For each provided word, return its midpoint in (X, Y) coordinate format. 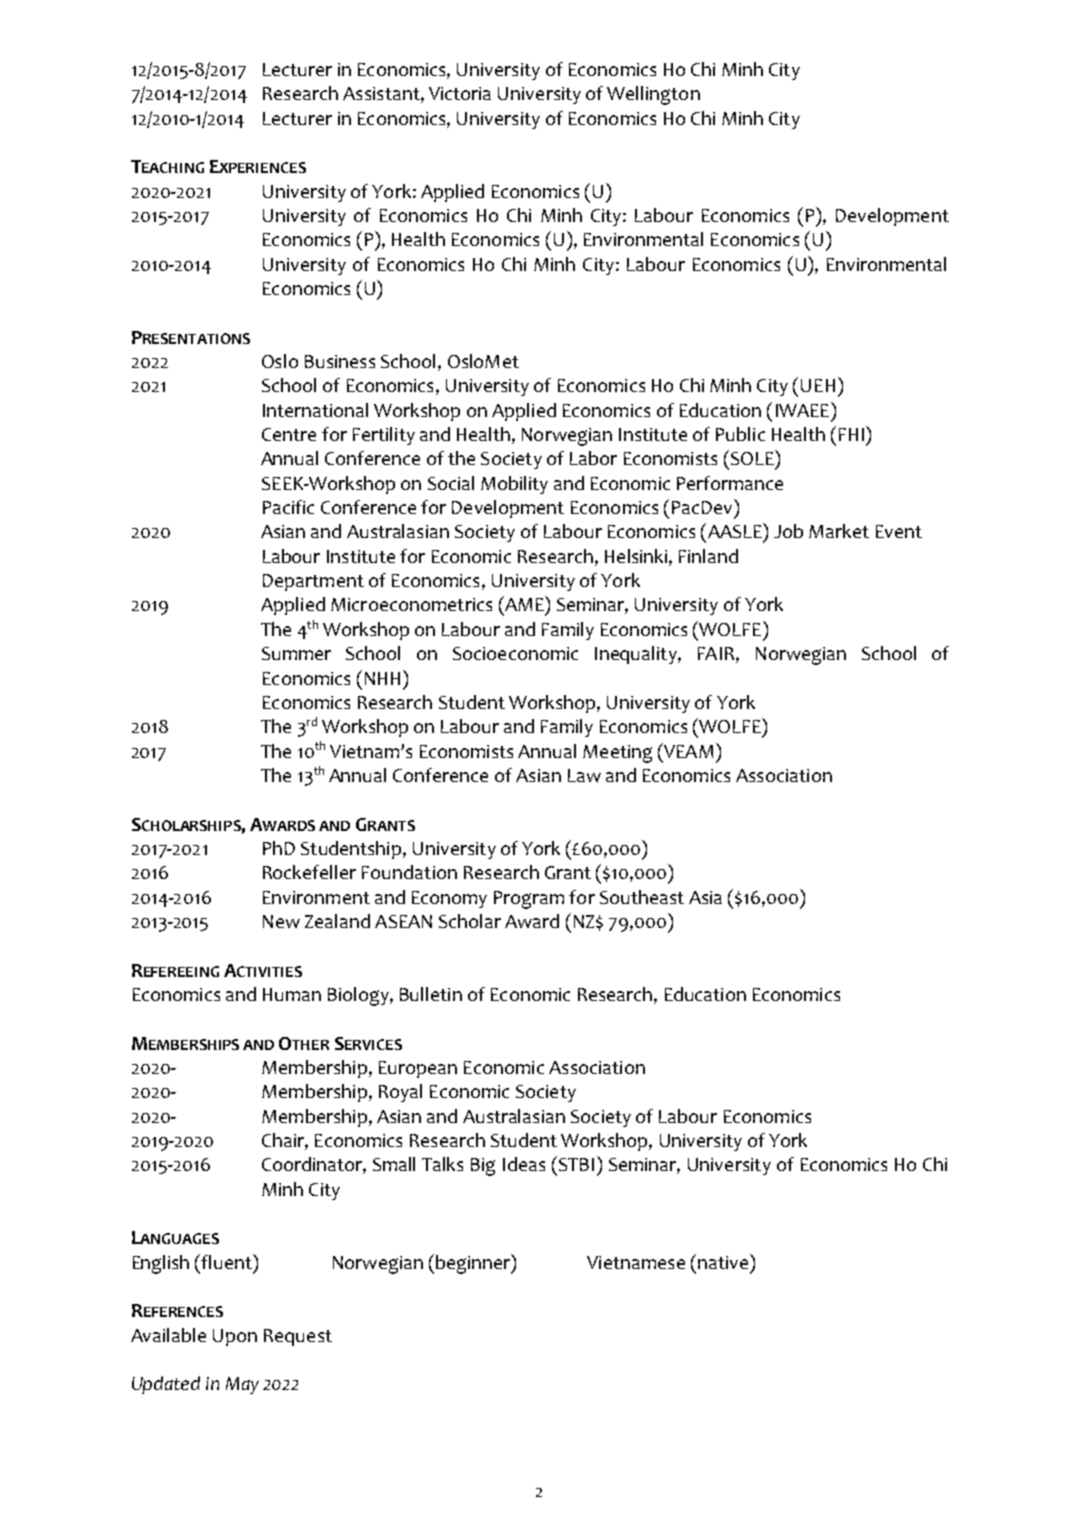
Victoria (460, 93)
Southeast (642, 897)
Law (584, 775)
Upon (235, 1337)
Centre (289, 434)
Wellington (653, 95)
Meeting (617, 754)
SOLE (752, 457)
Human (292, 994)
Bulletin (431, 994)
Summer (296, 653)
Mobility (514, 485)
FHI (851, 434)
